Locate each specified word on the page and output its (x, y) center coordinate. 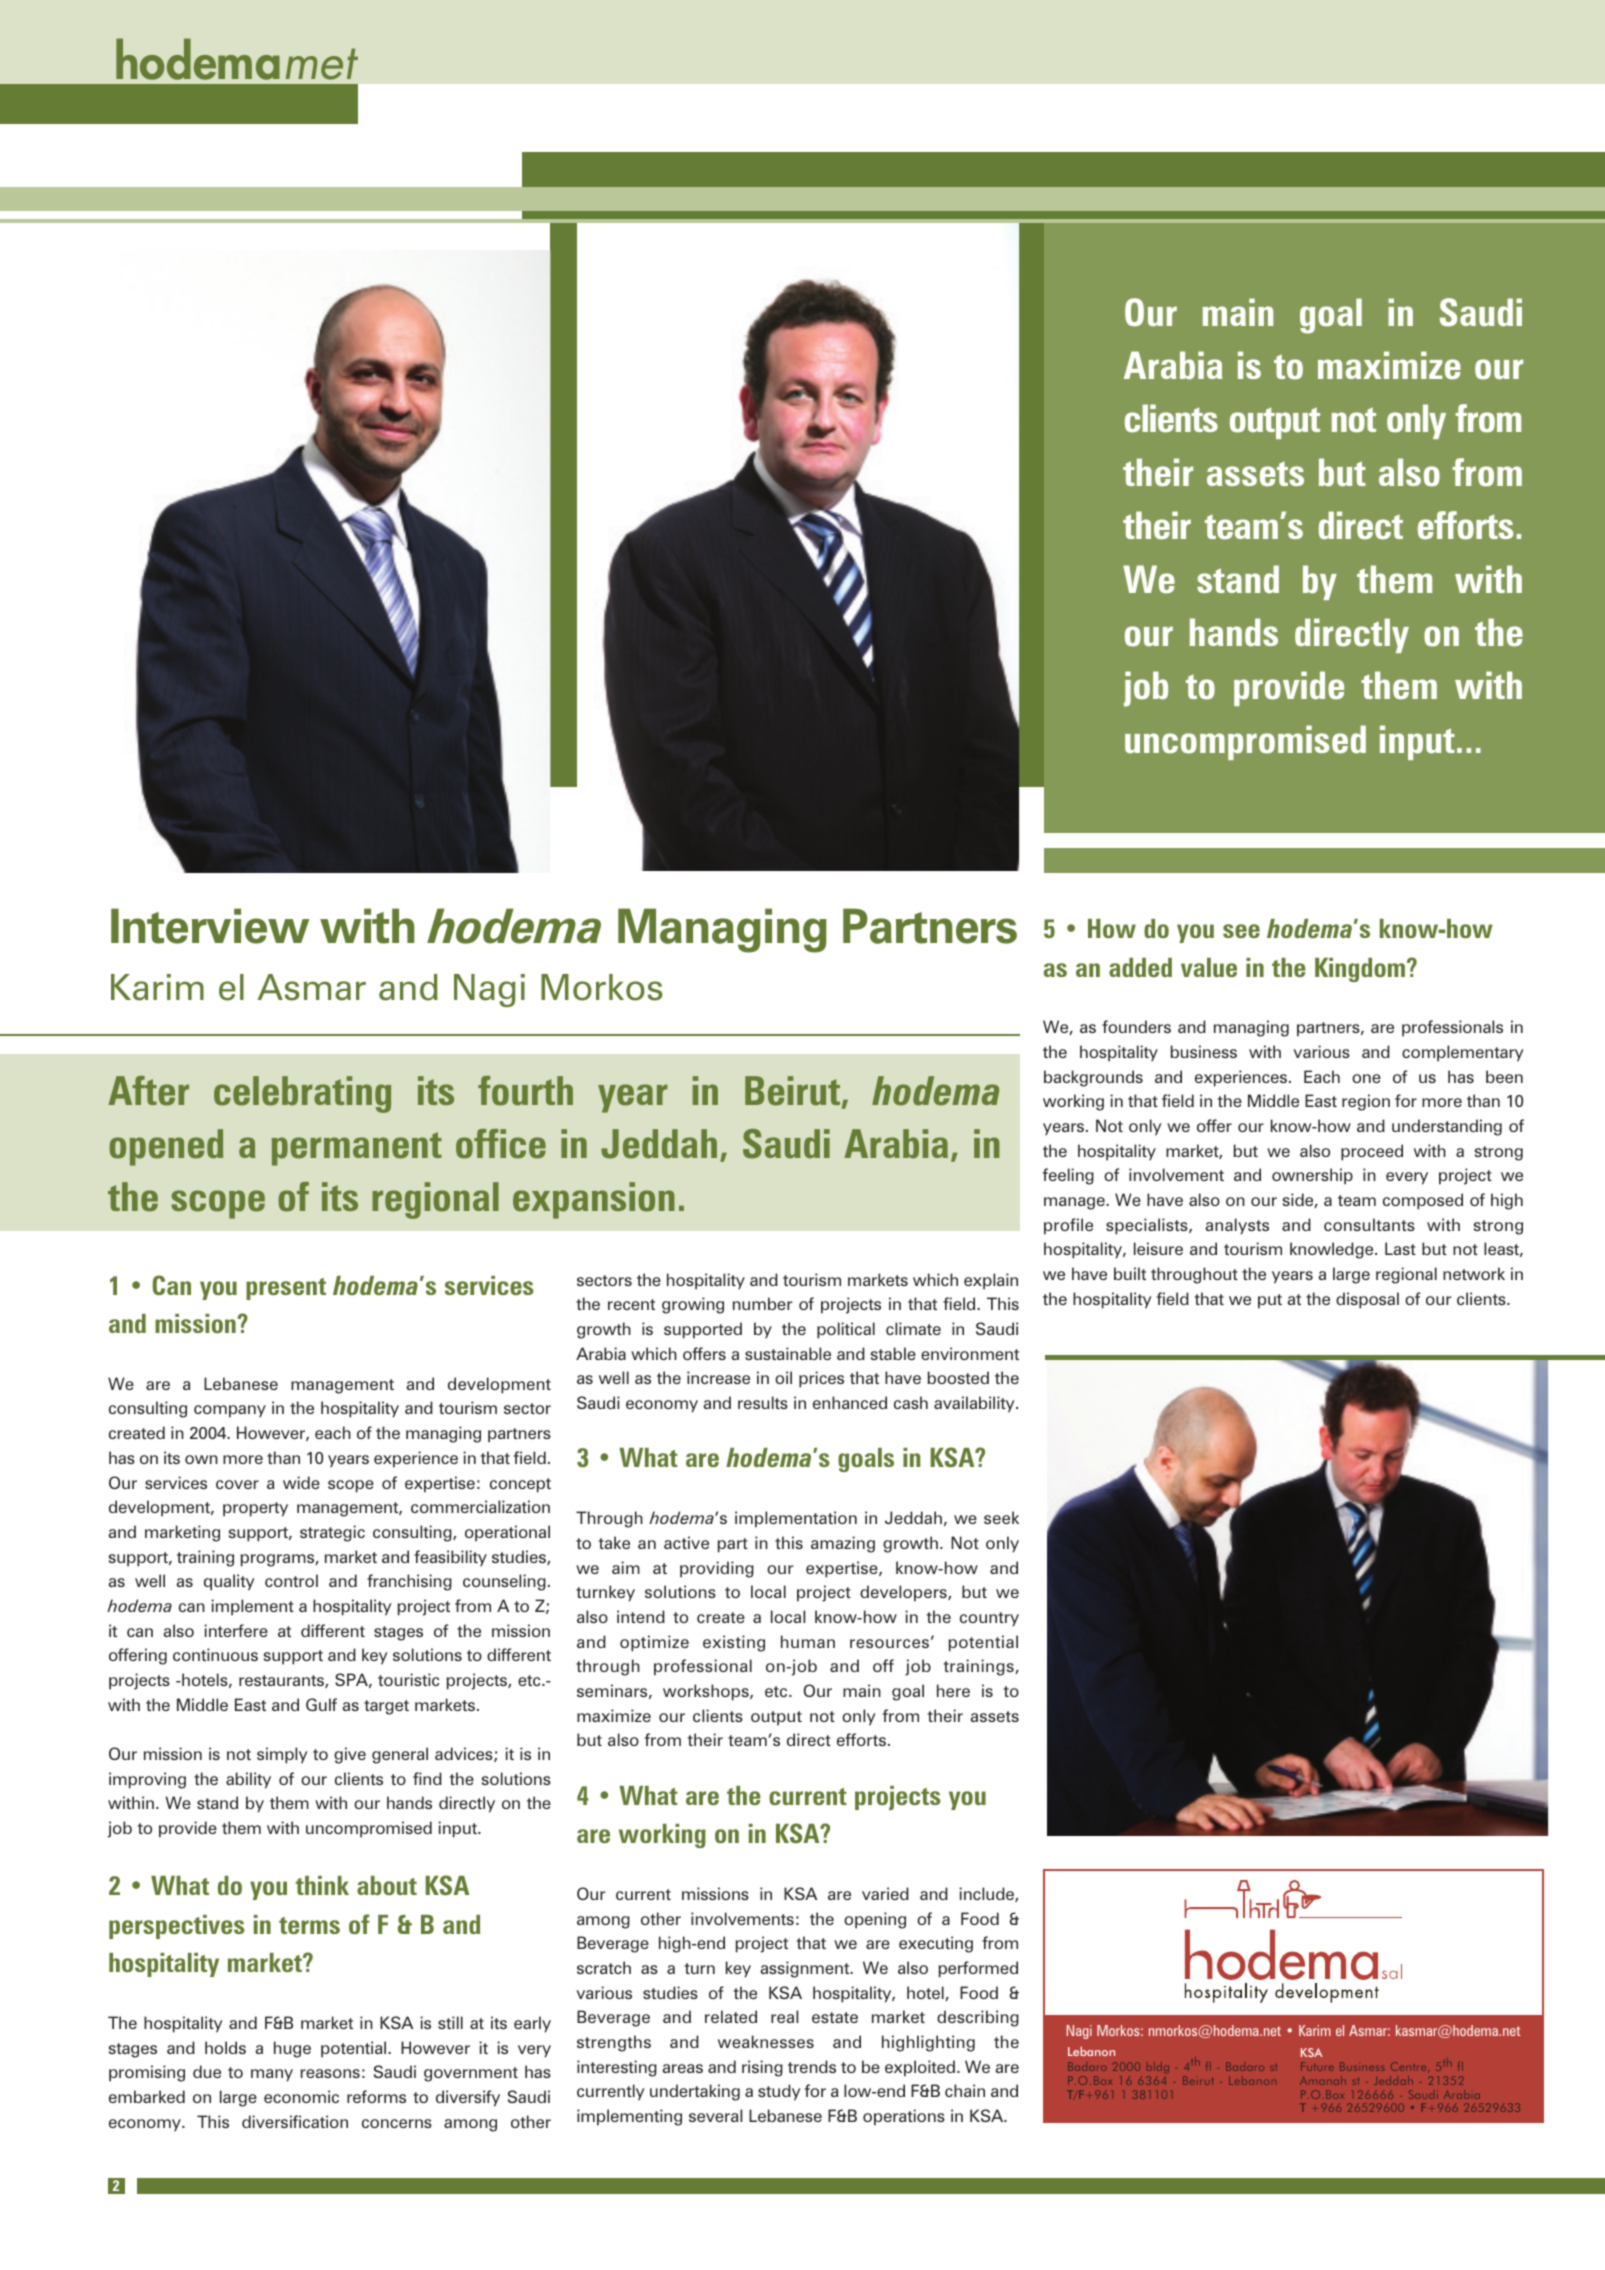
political (846, 1330)
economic (301, 2096)
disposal (1367, 1300)
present (286, 1289)
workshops (707, 1692)
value (1209, 967)
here (953, 1690)
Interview (210, 926)
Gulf (321, 1704)
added (1140, 967)
